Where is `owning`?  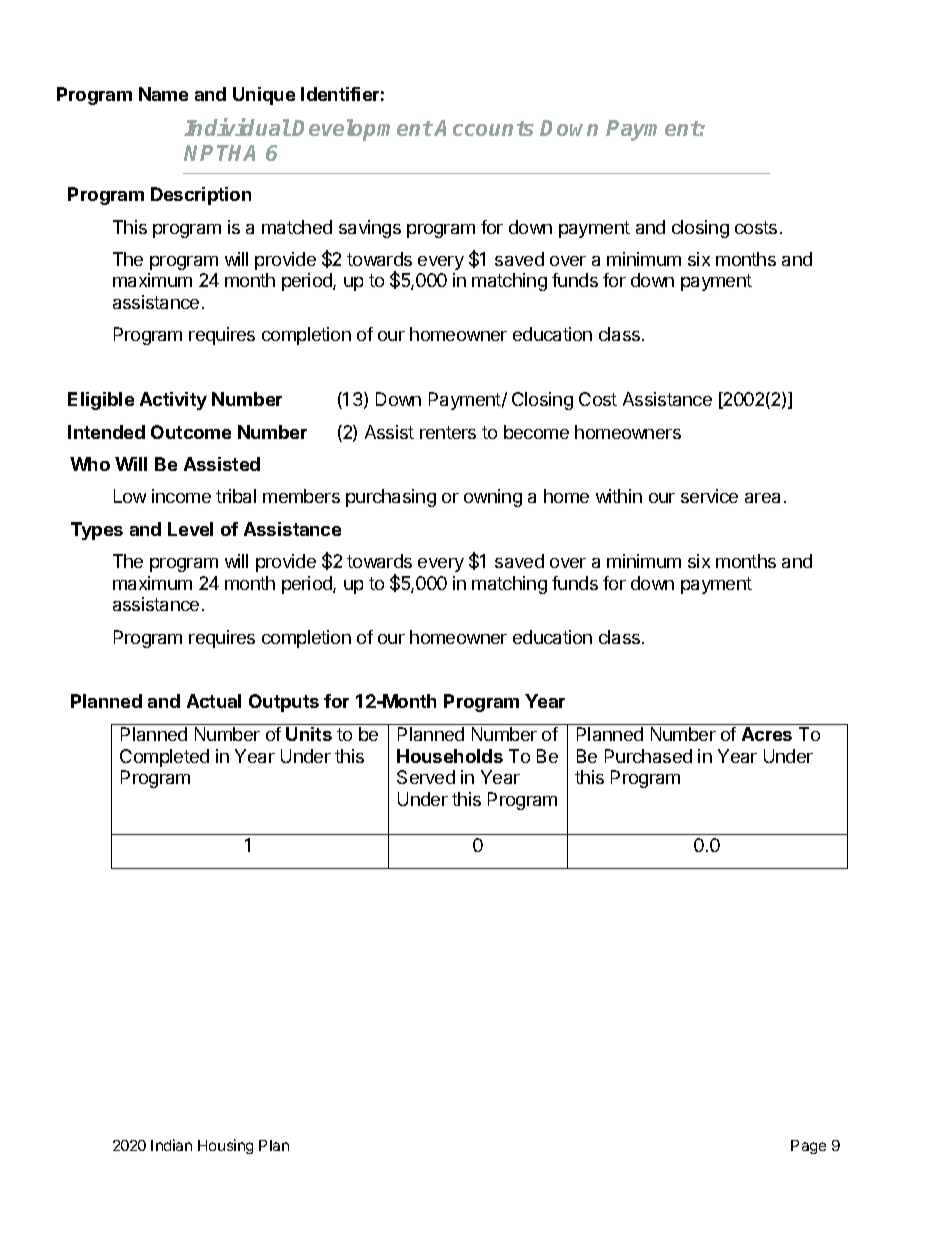
owning is located at coordinates (493, 498).
